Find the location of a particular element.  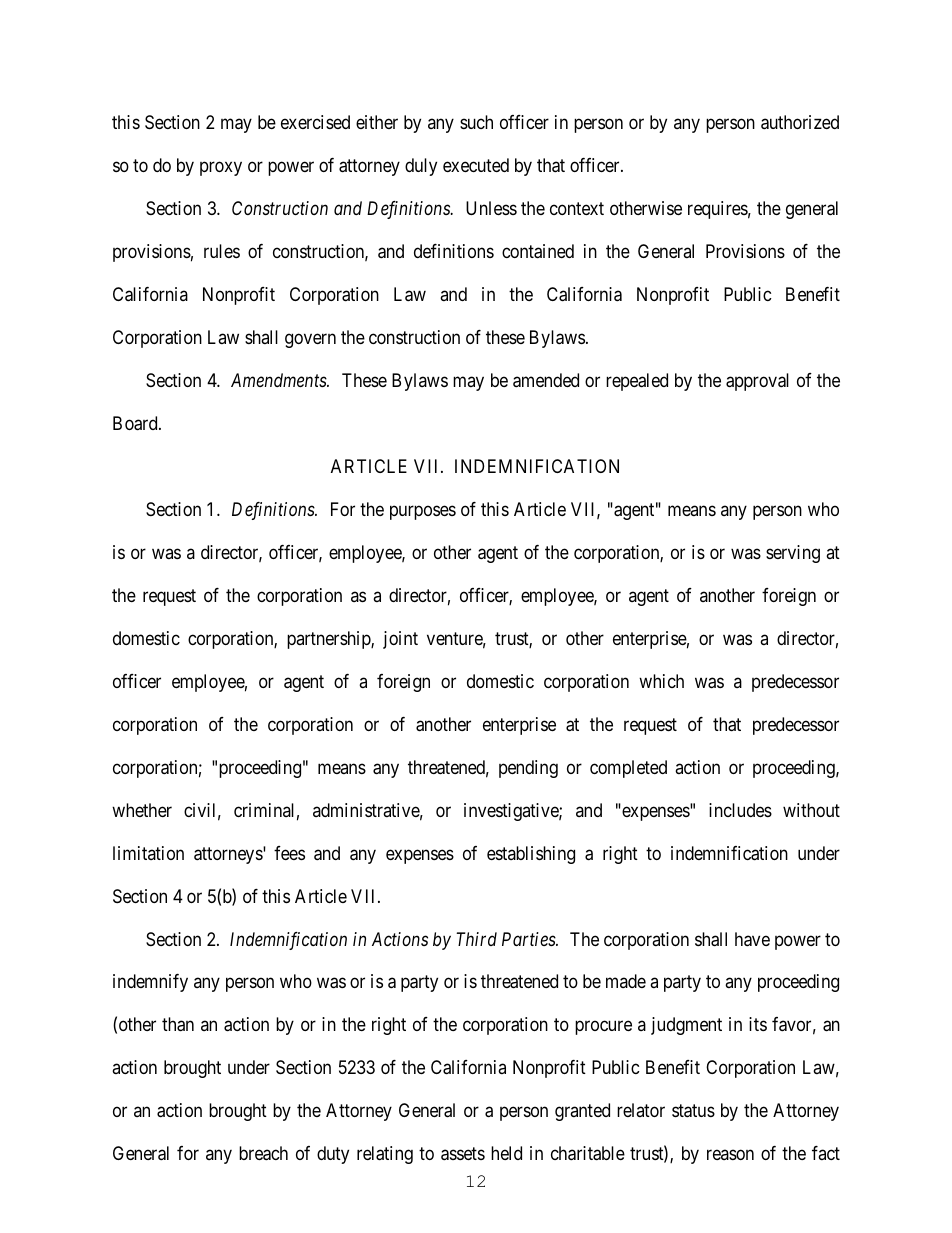

authorized is located at coordinates (800, 122).
